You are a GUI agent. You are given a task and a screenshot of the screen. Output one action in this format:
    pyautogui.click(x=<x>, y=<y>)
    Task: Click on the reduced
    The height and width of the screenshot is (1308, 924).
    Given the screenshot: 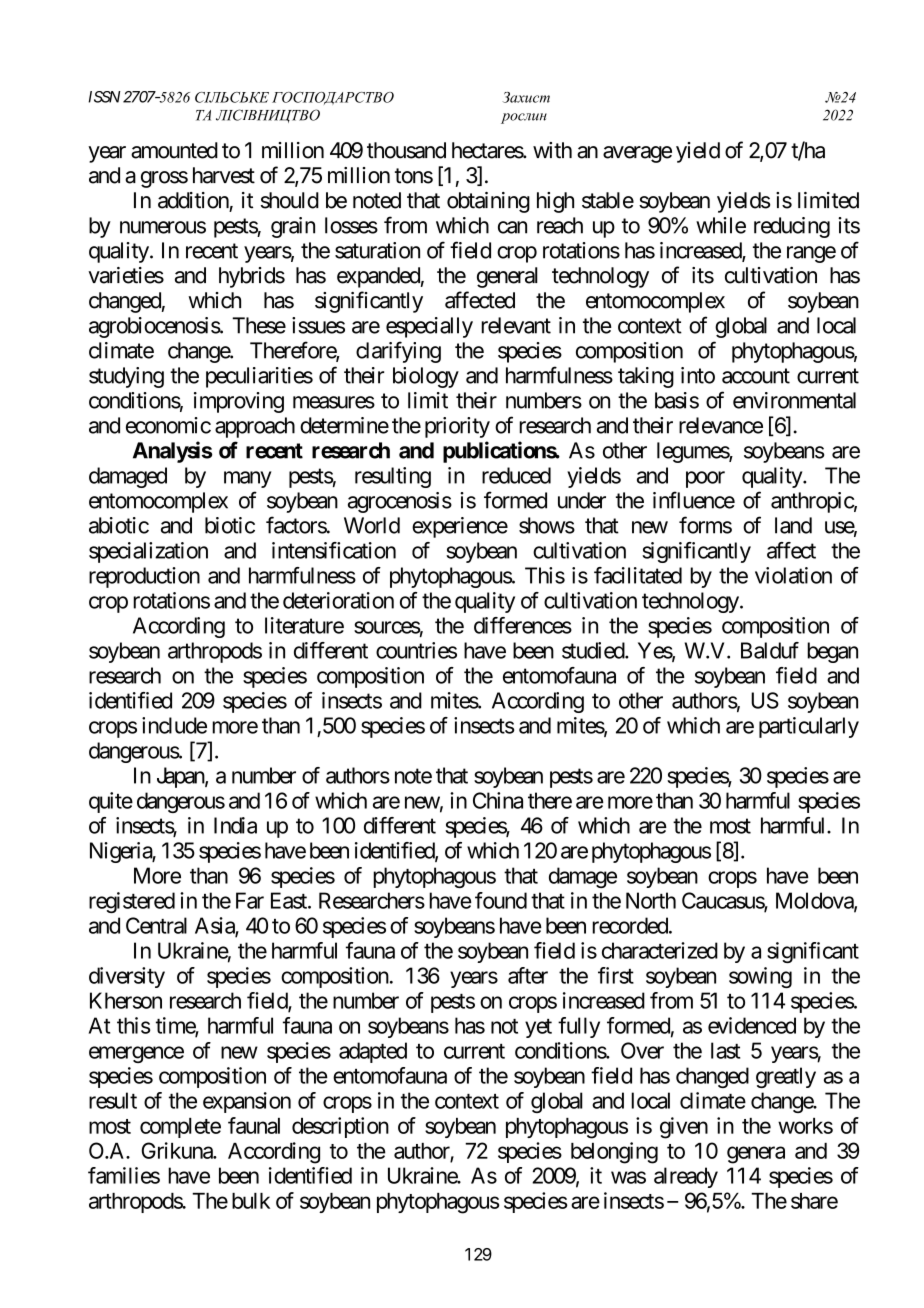 What is the action you would take?
    pyautogui.click(x=516, y=475)
